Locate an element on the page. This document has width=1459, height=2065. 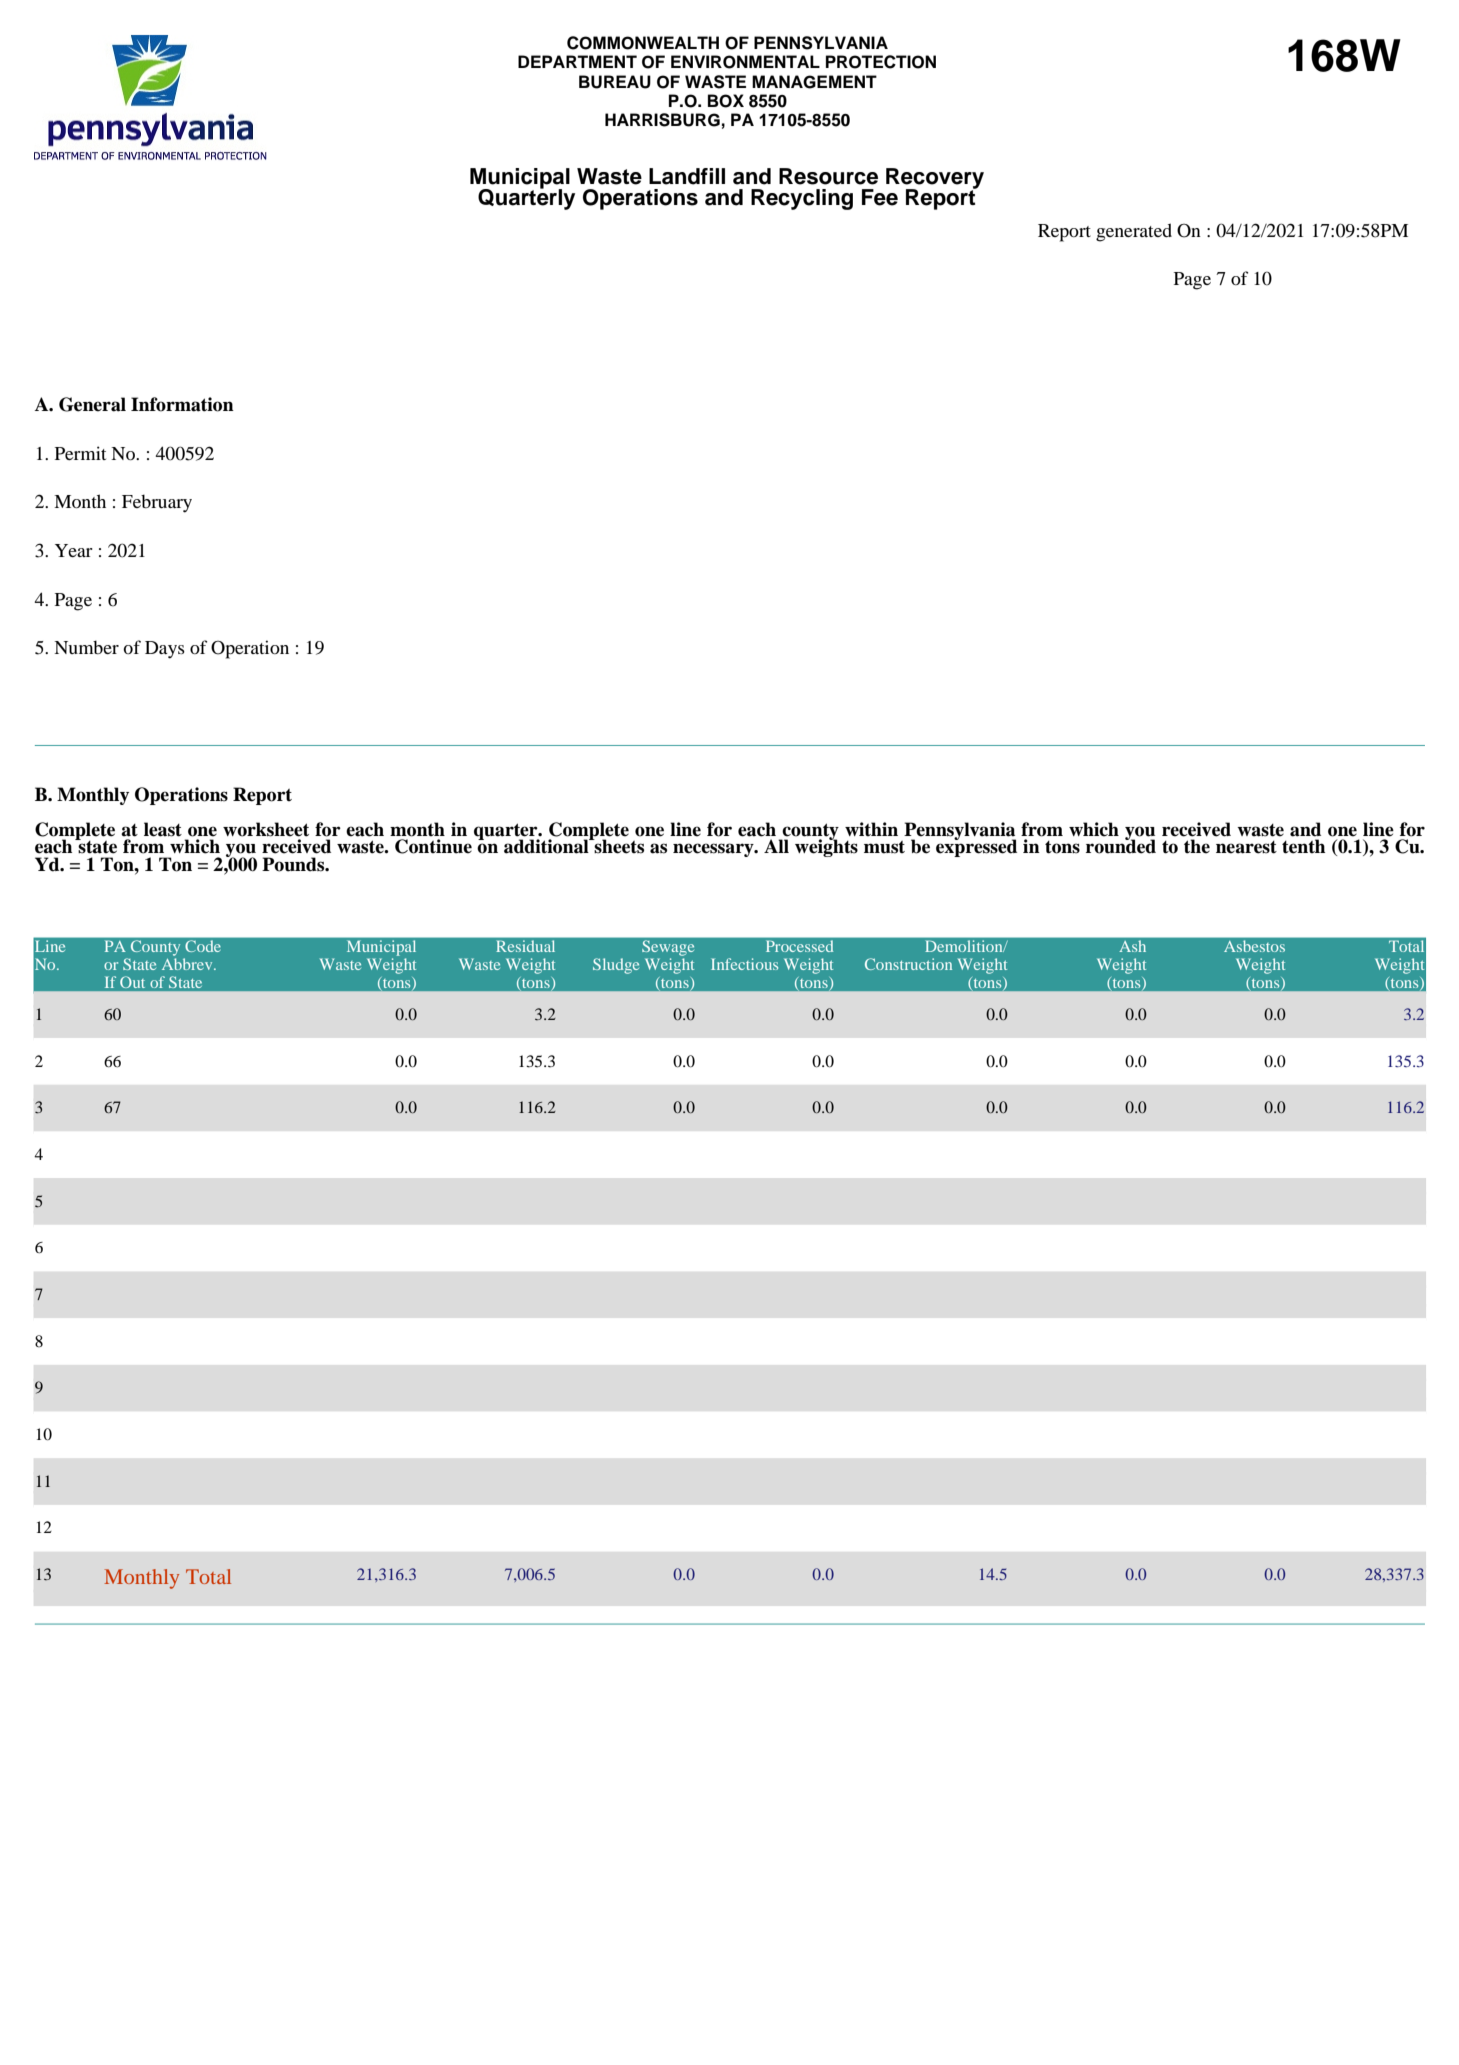
DEPARTMENT is located at coordinates (577, 61).
